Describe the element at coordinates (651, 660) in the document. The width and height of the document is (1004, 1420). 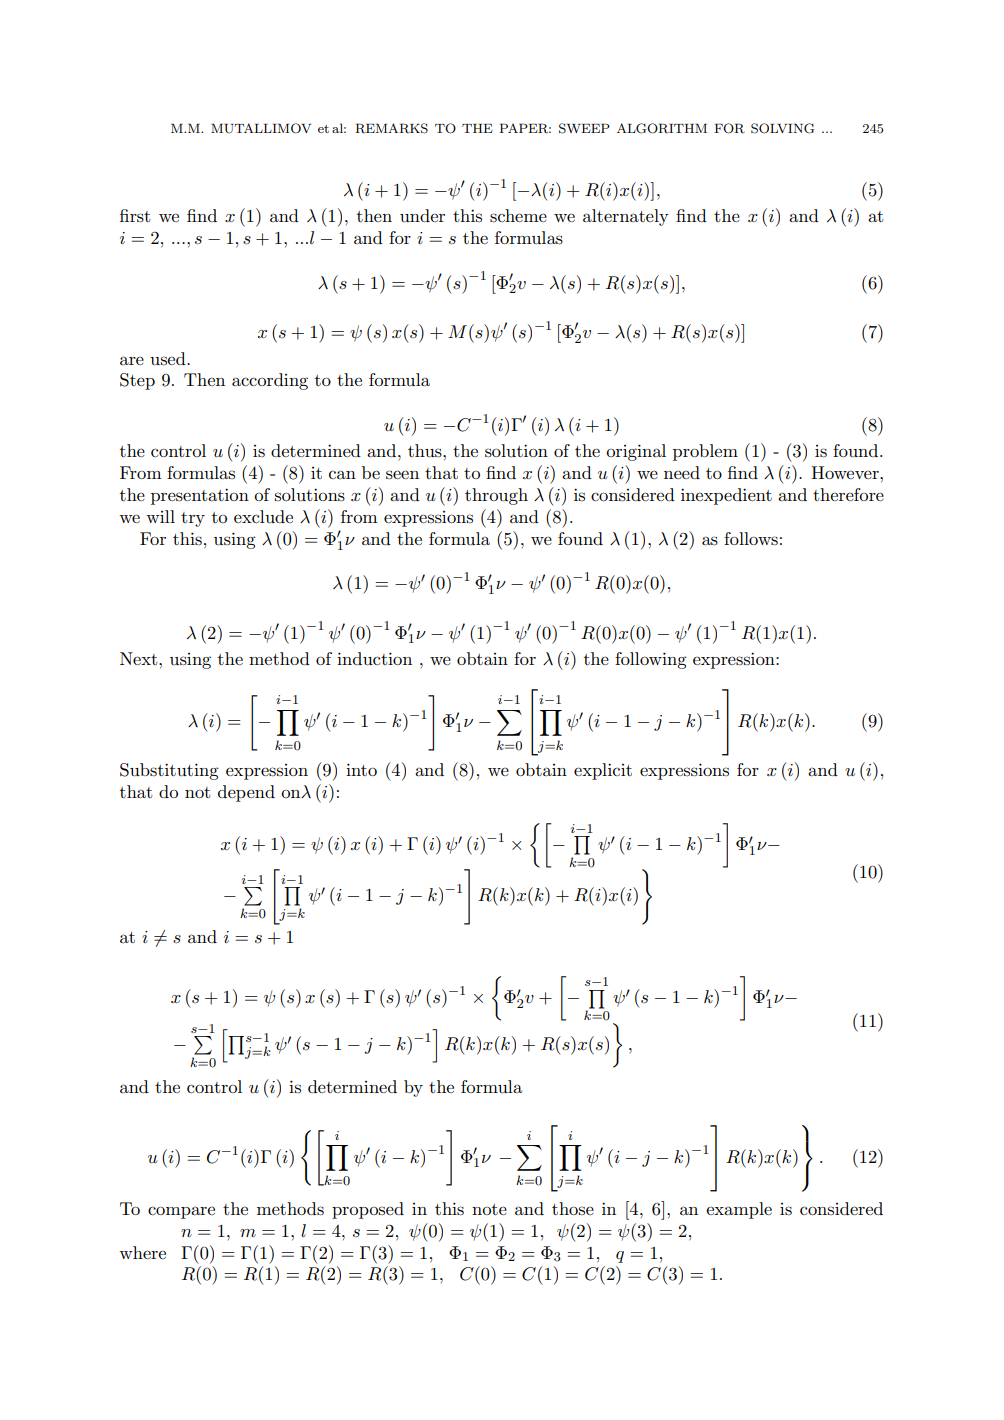
I see `following` at that location.
